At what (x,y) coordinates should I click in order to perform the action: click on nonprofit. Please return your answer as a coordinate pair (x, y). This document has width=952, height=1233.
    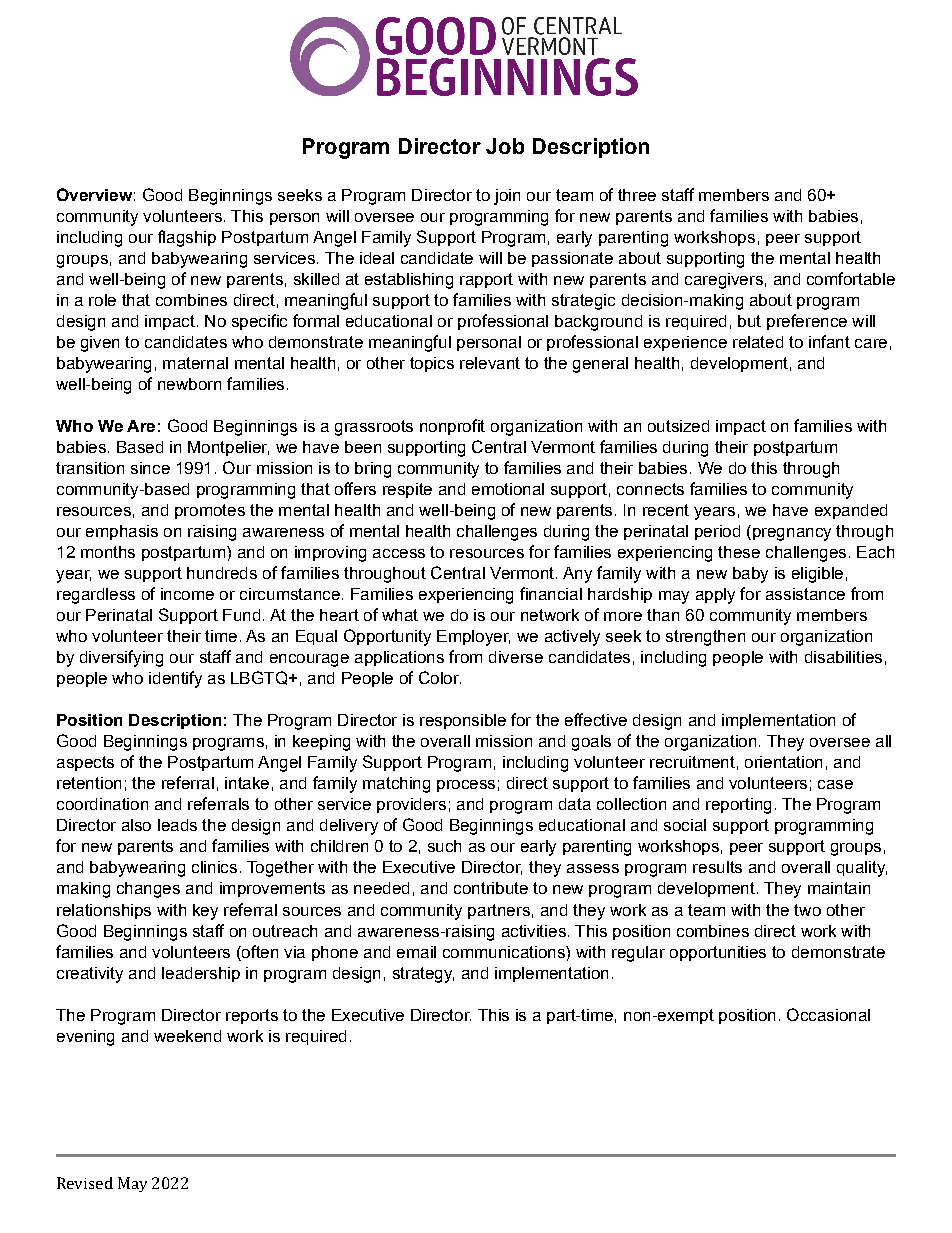
    Looking at the image, I should click on (452, 427).
